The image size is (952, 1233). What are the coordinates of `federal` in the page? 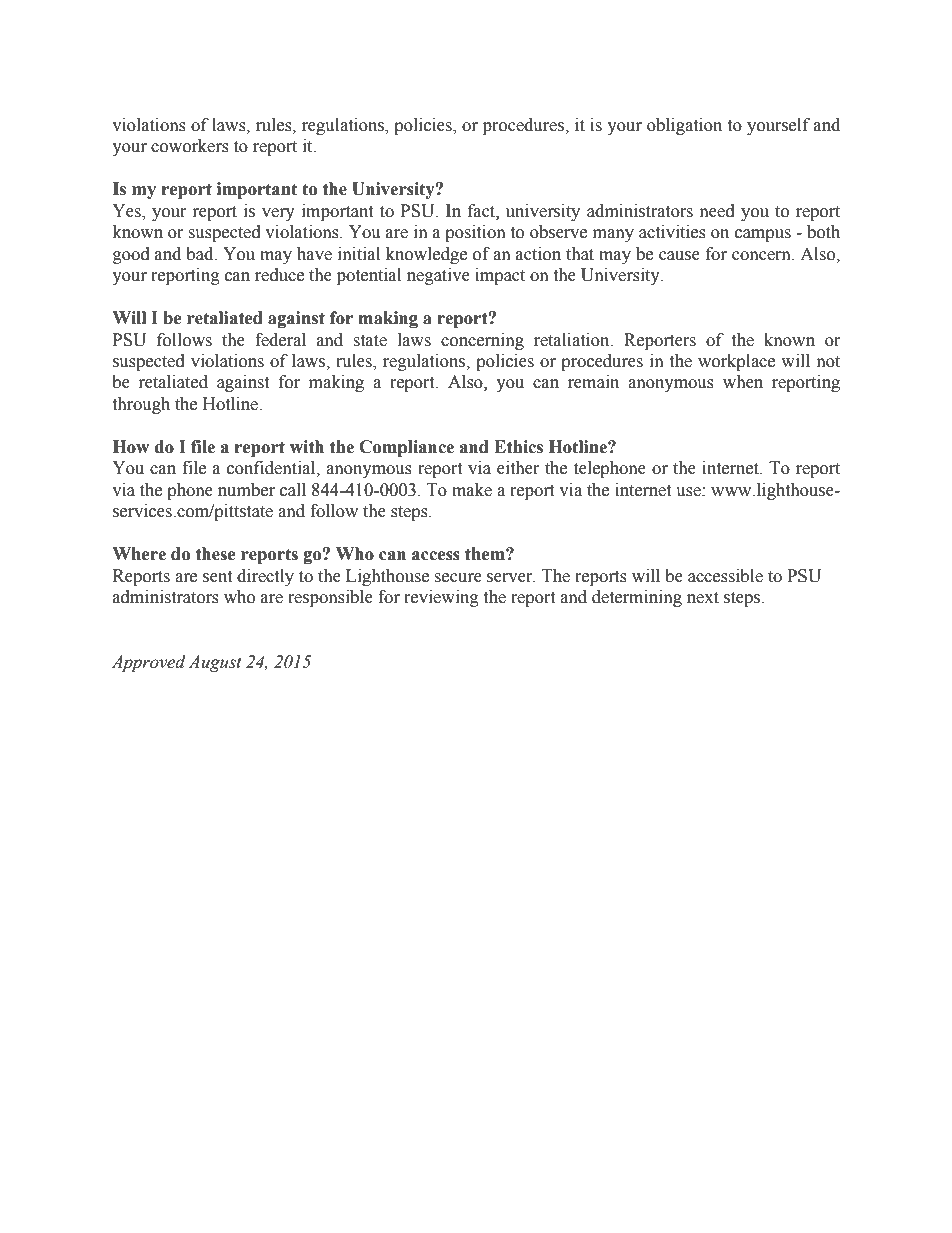 It's located at (280, 340).
